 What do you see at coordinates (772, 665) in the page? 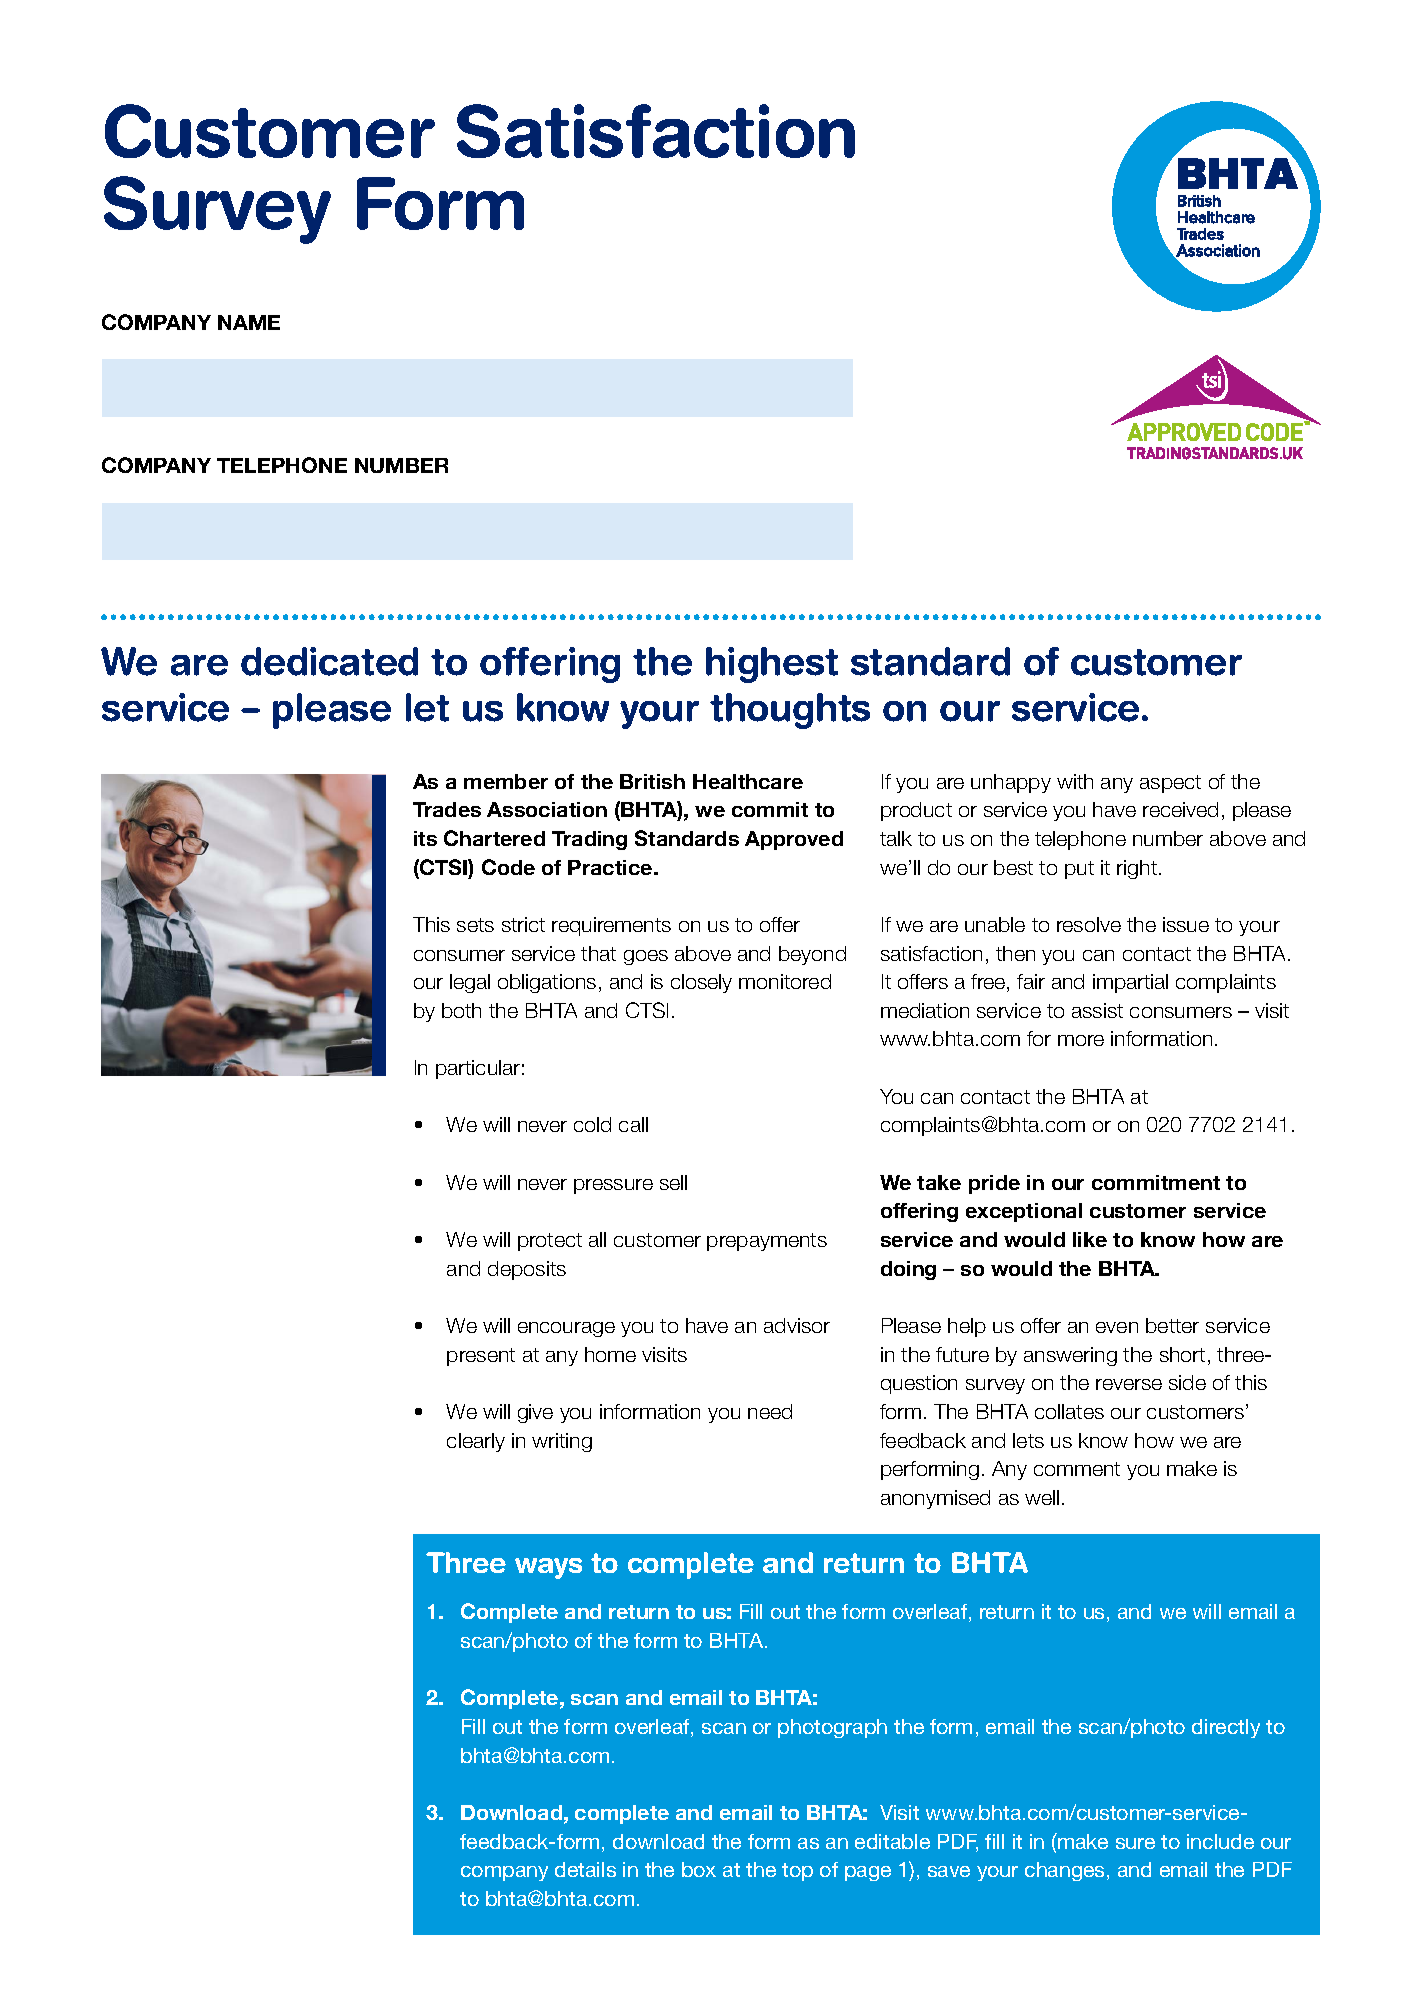
I see `highest` at bounding box center [772, 665].
